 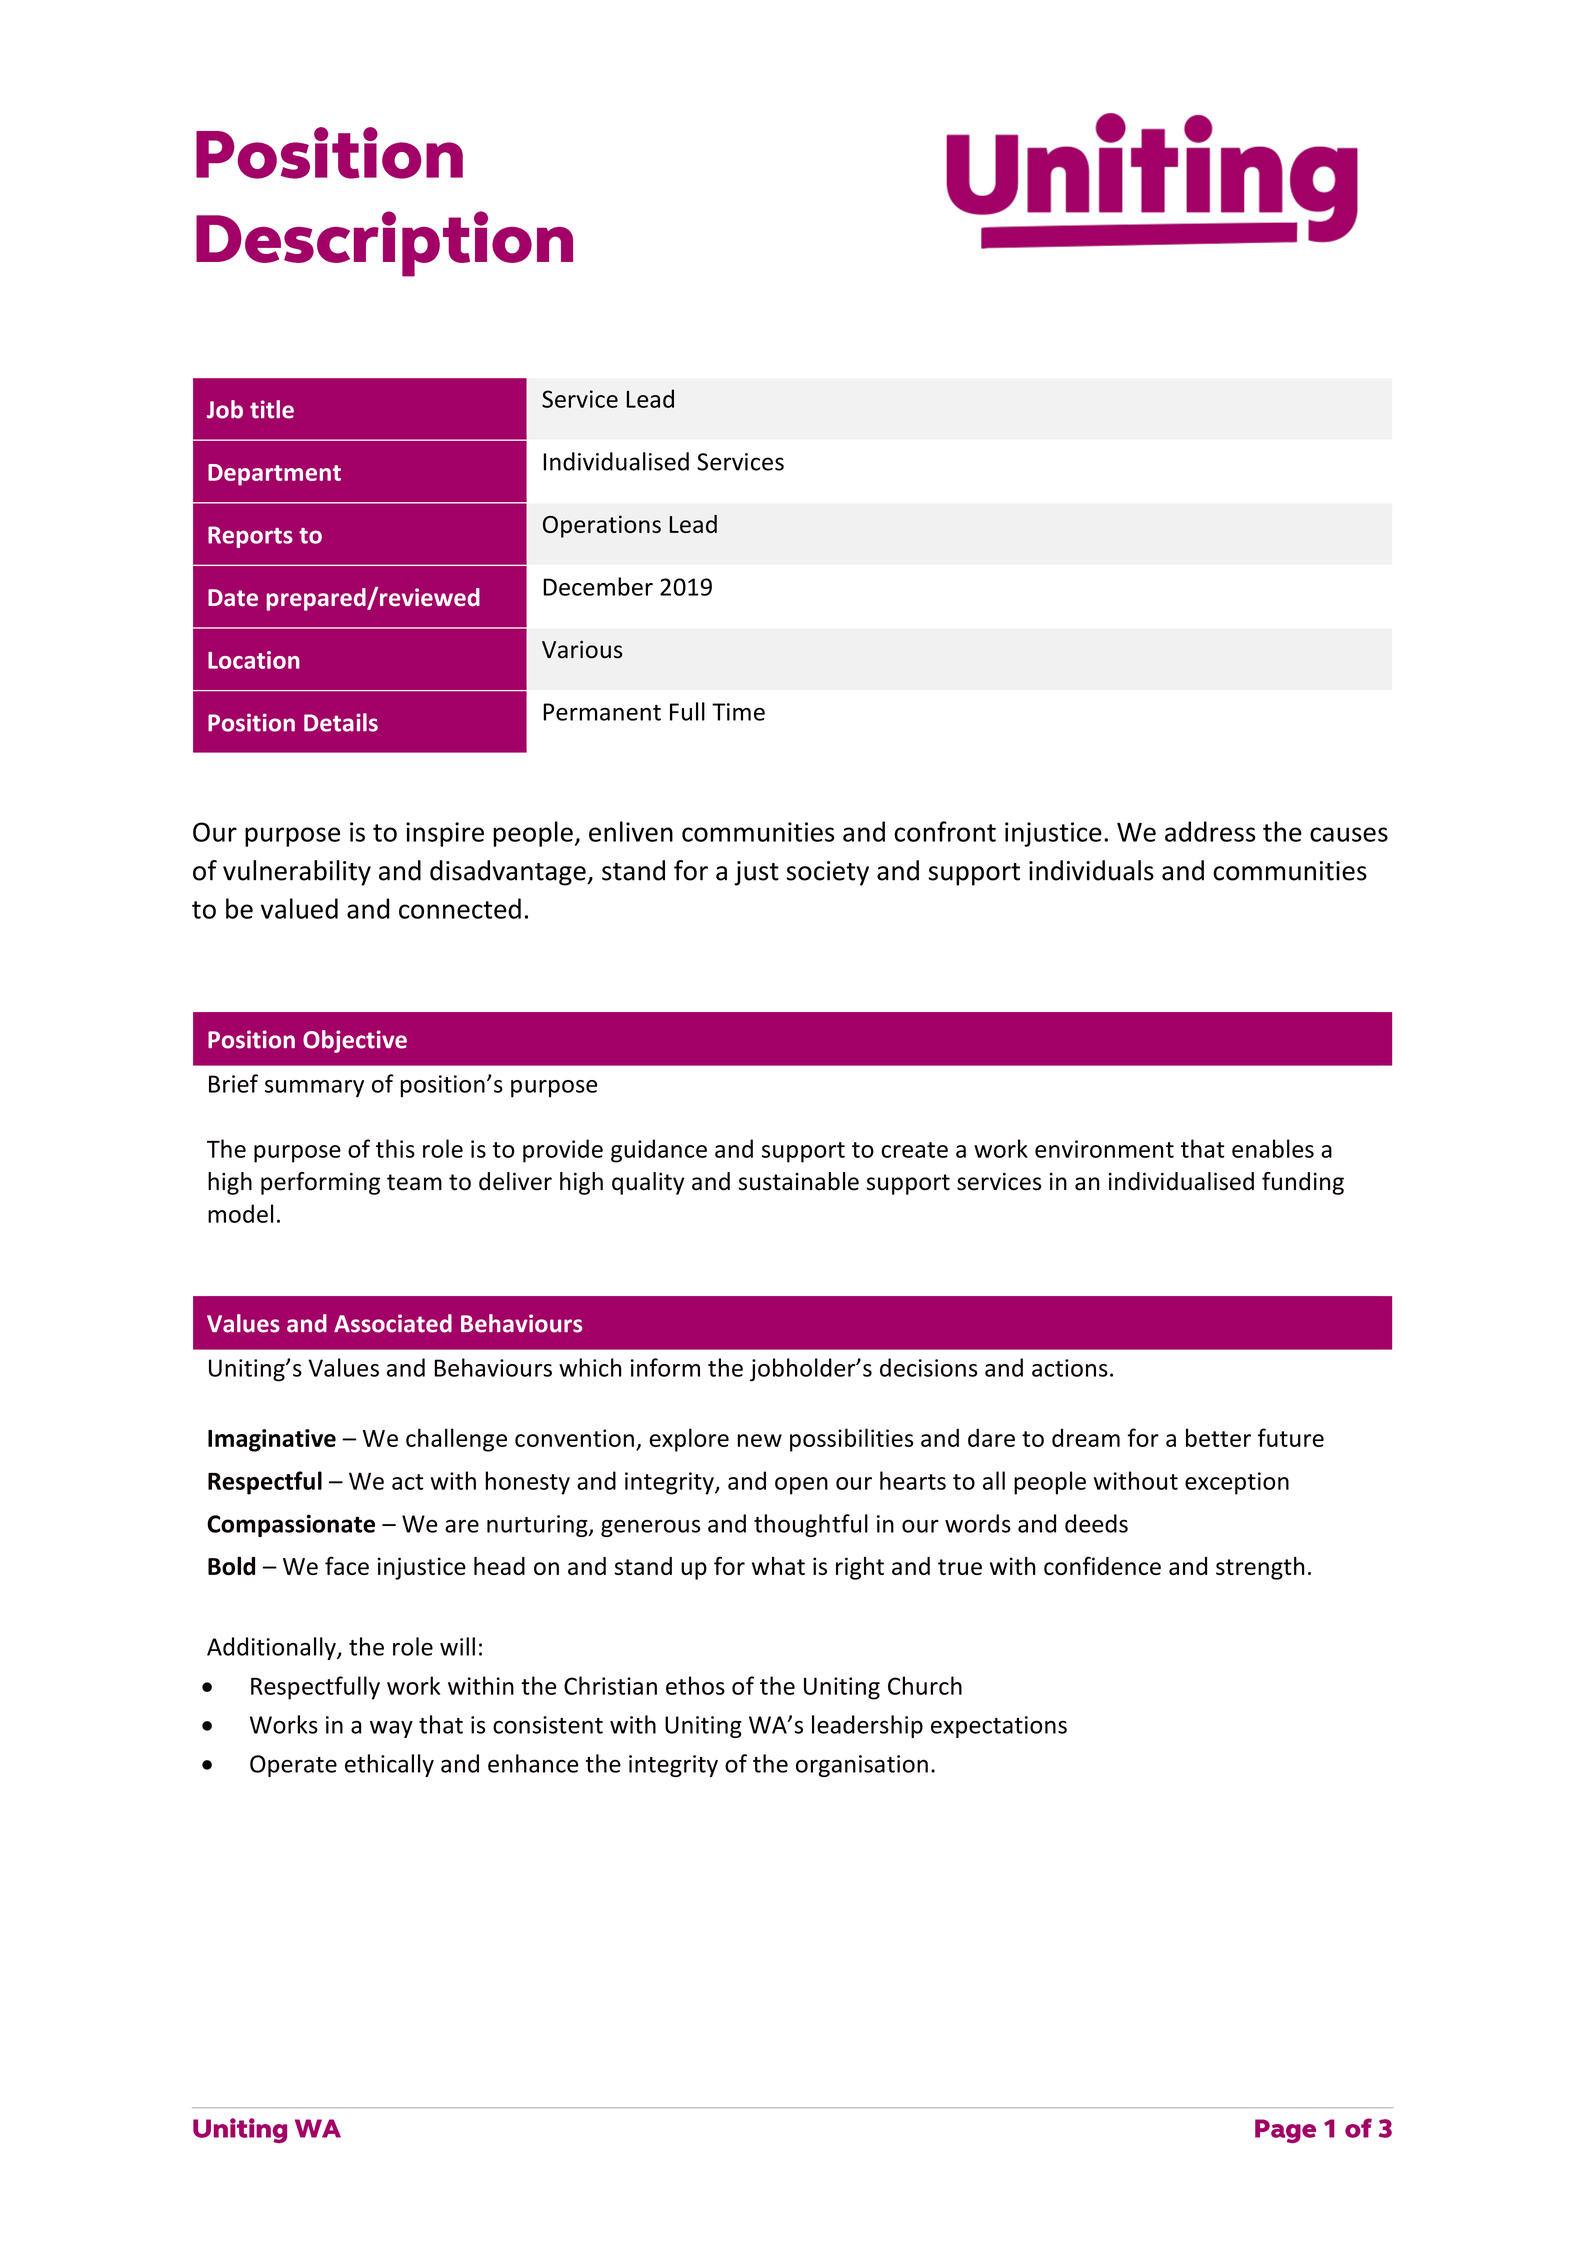 I want to click on address, so click(x=1210, y=831).
